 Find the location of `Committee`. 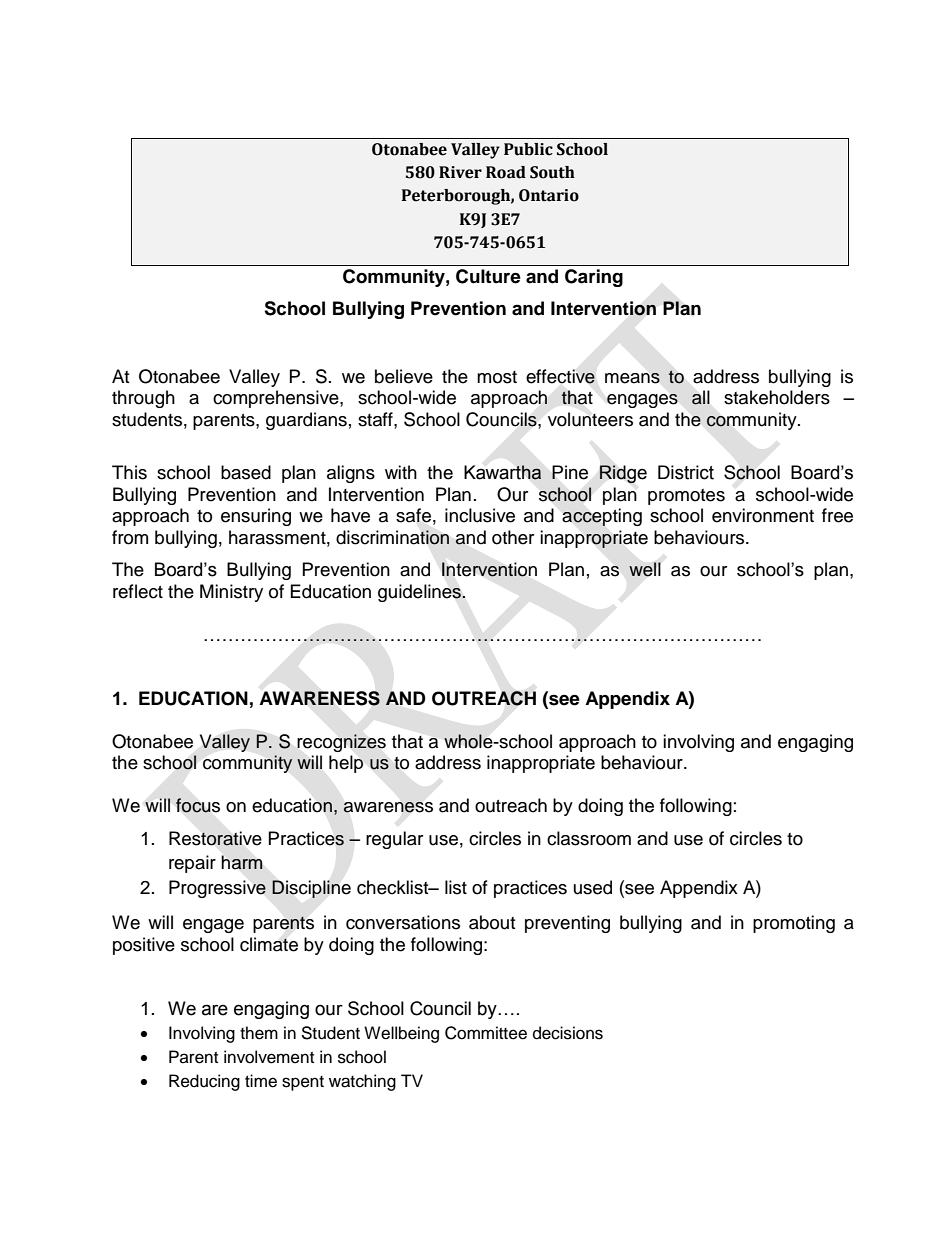

Committee is located at coordinates (486, 1033).
